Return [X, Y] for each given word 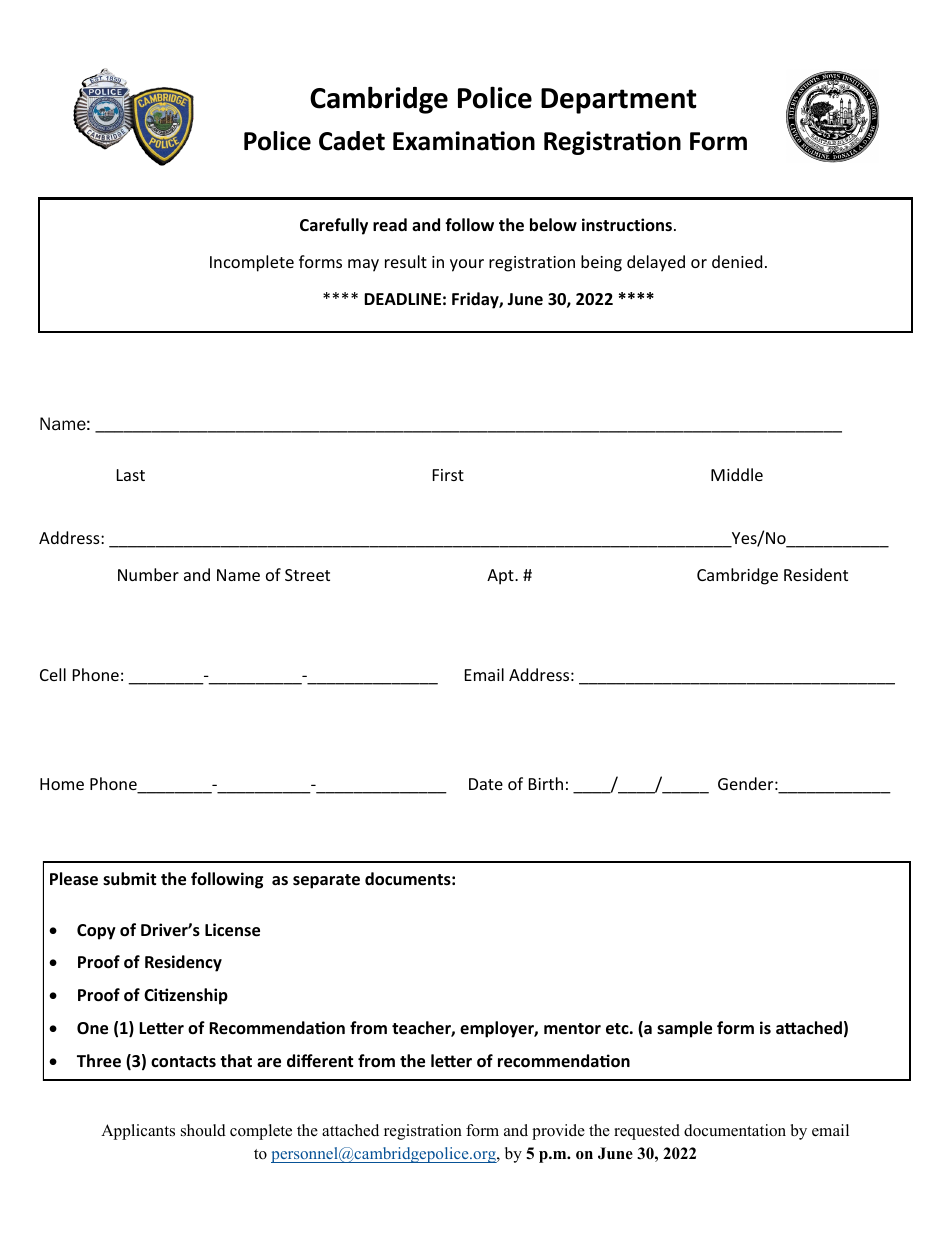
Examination [464, 141]
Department [619, 101]
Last [131, 475]
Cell [53, 674]
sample [684, 1029]
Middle [737, 474]
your [467, 265]
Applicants [138, 1132]
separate [326, 881]
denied [737, 261]
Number [148, 574]
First [448, 475]
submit [129, 878]
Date [486, 784]
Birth [546, 783]
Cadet [352, 141]
